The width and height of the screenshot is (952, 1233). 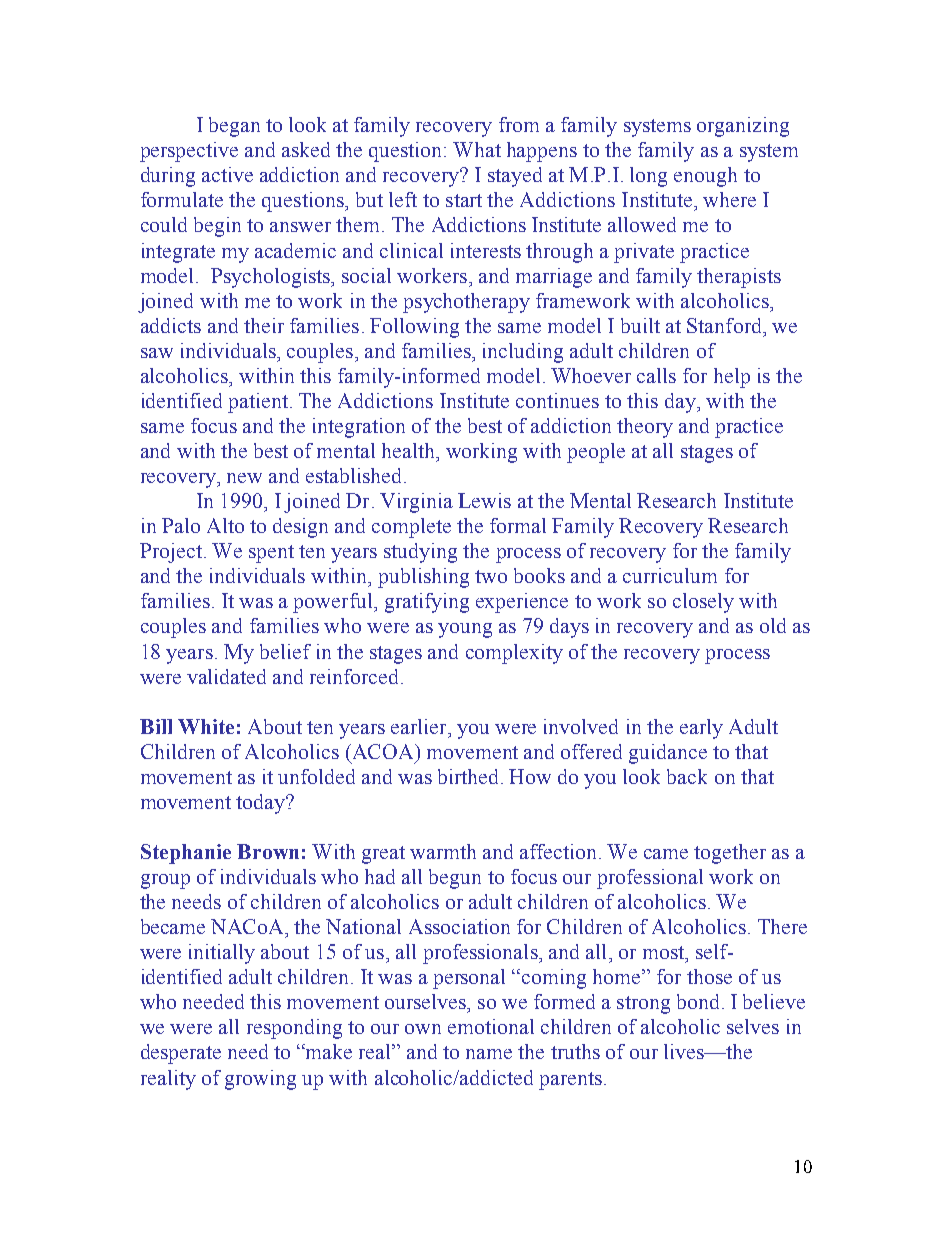 I want to click on name, so click(x=489, y=1054).
